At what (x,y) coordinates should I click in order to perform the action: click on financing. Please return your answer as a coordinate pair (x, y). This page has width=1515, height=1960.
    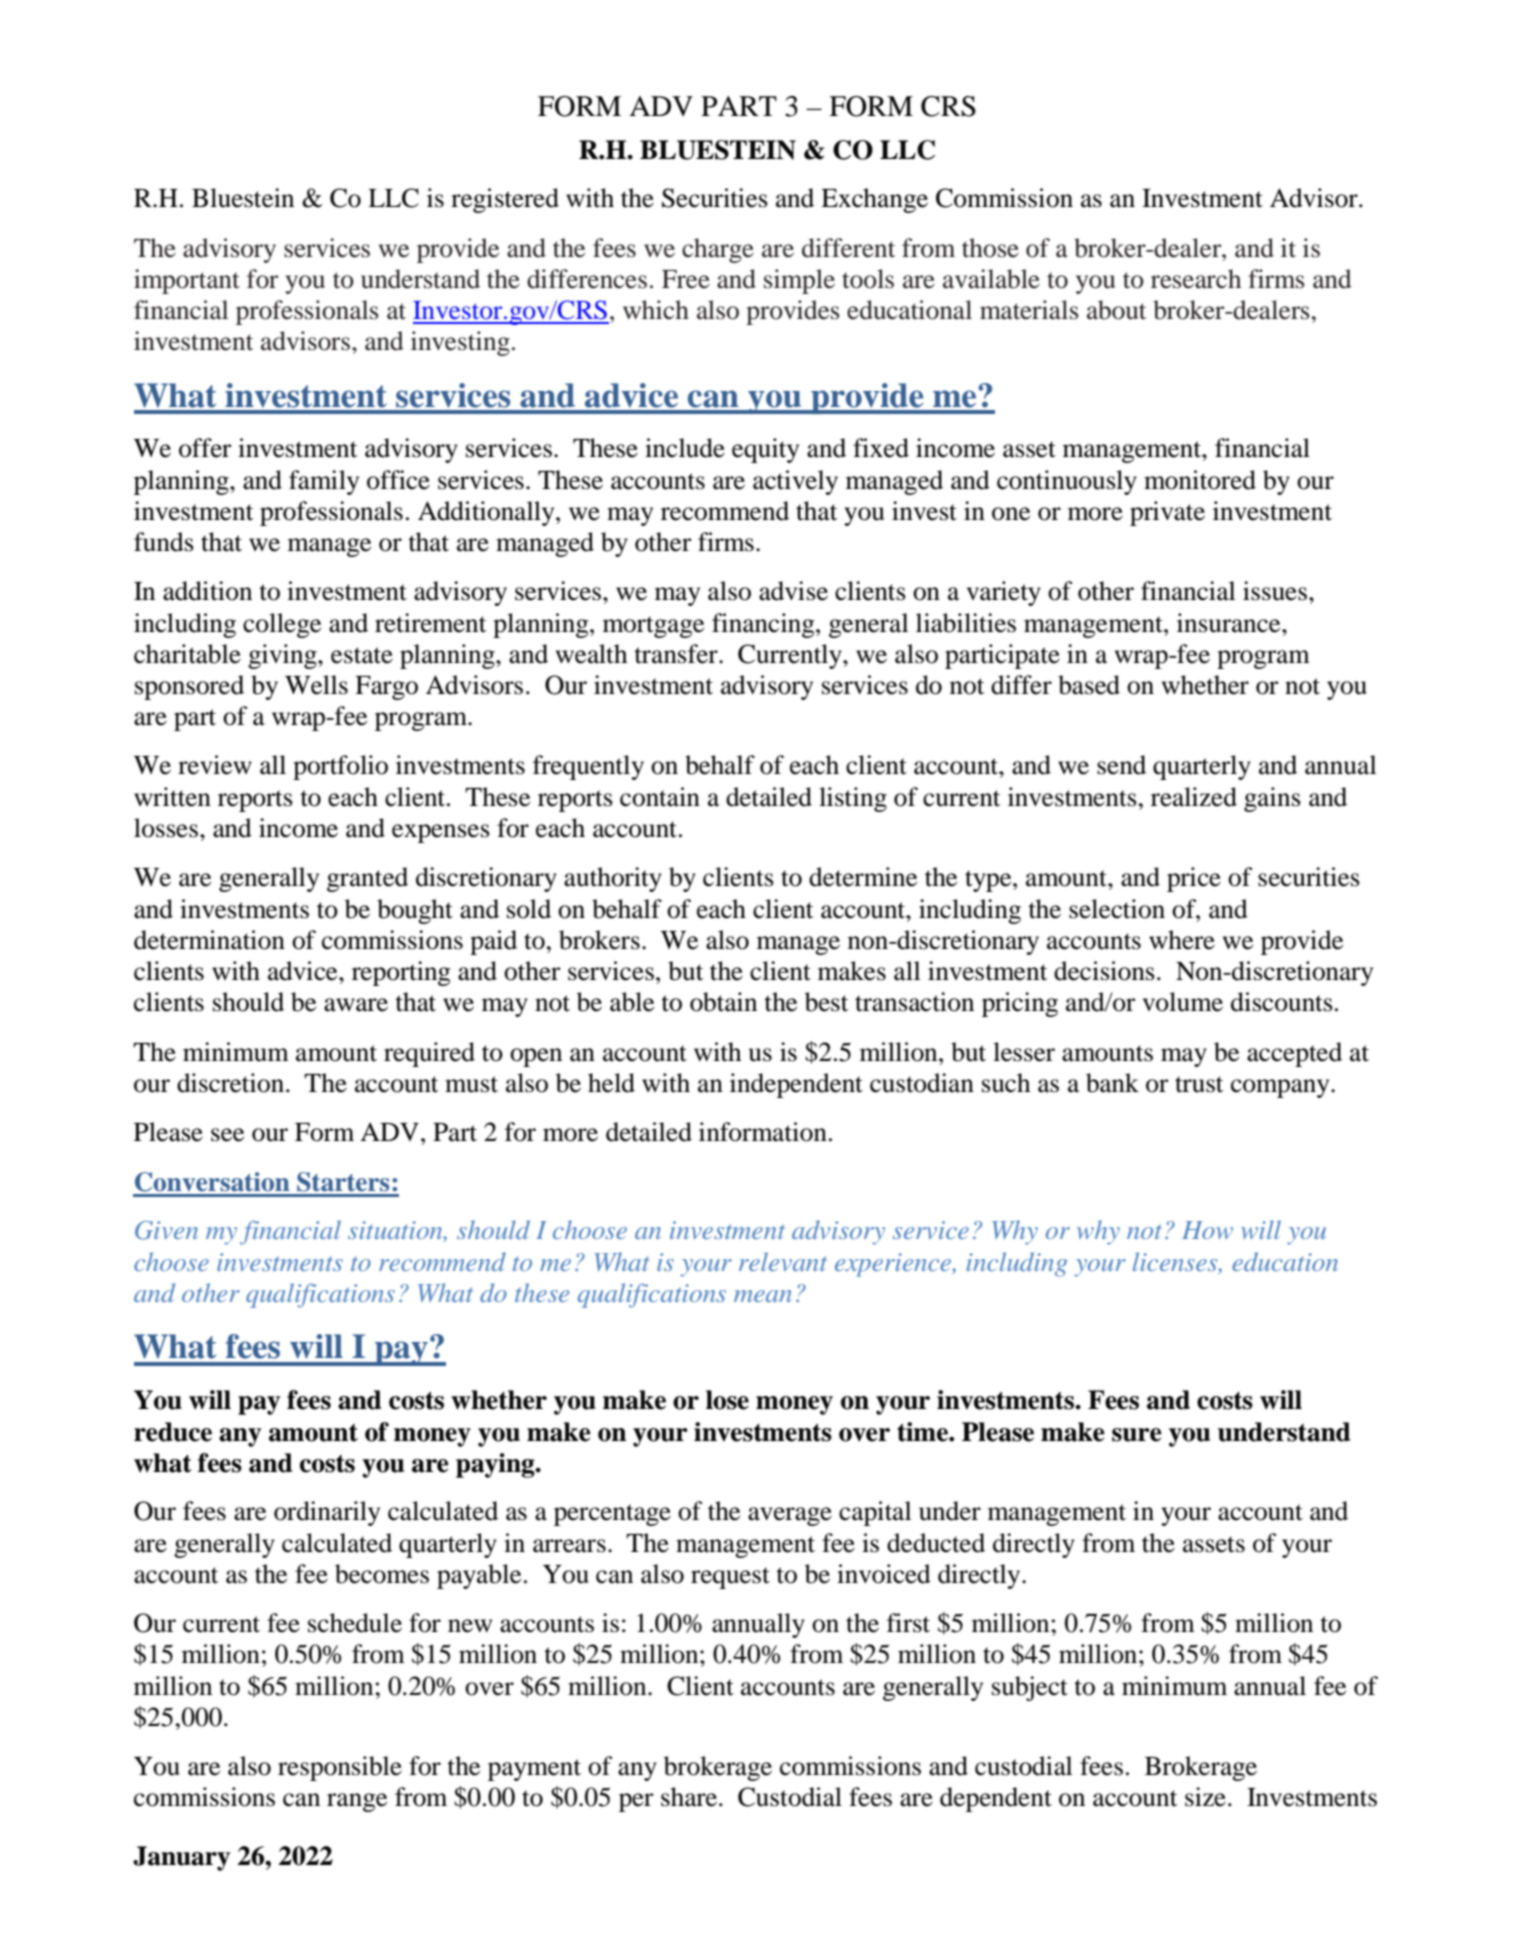
    Looking at the image, I should click on (764, 625).
